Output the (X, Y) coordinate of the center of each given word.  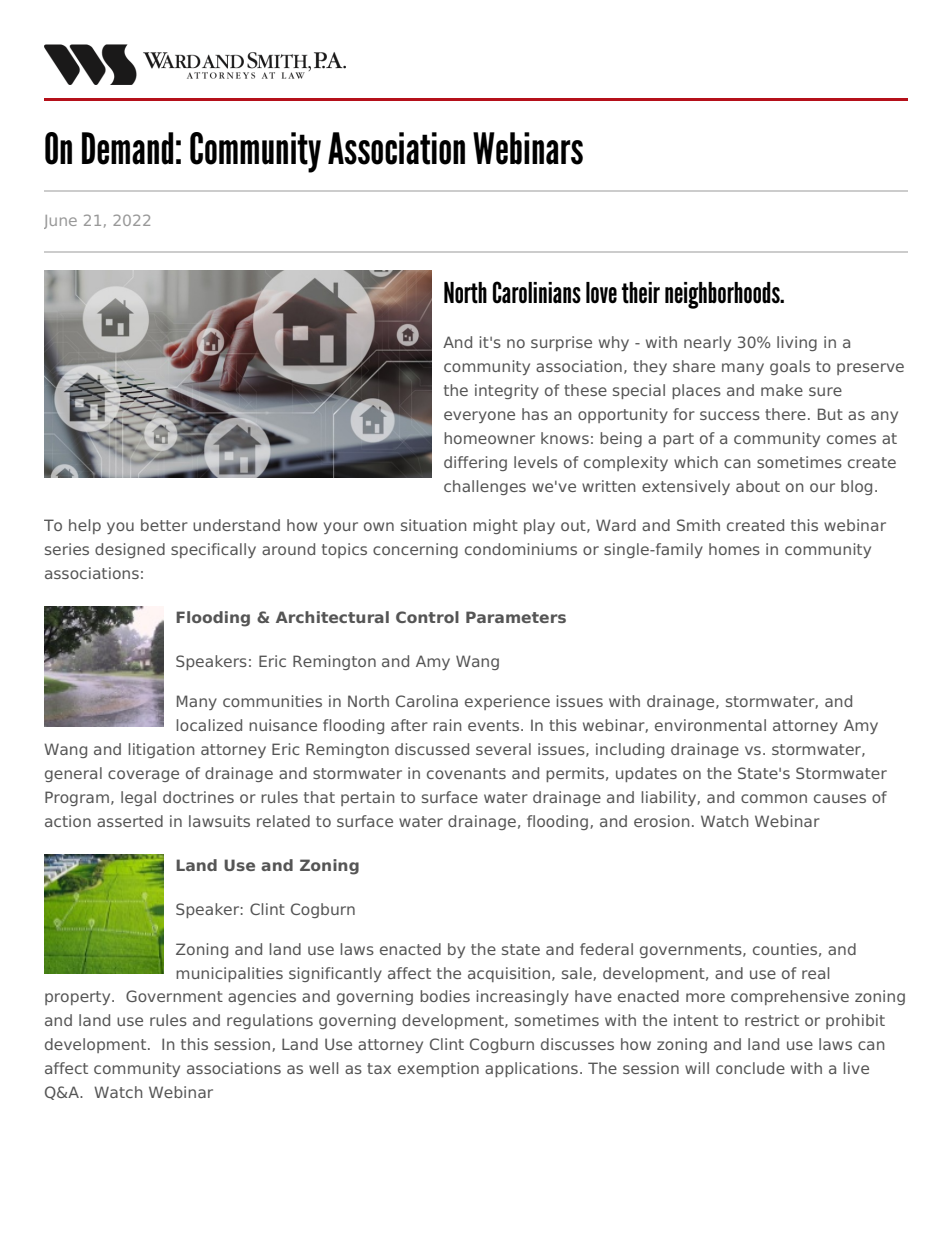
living (797, 343)
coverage (143, 776)
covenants (466, 773)
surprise (561, 343)
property (79, 998)
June (60, 222)
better (164, 525)
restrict (772, 1020)
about (758, 486)
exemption (438, 1069)
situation (434, 525)
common (774, 798)
